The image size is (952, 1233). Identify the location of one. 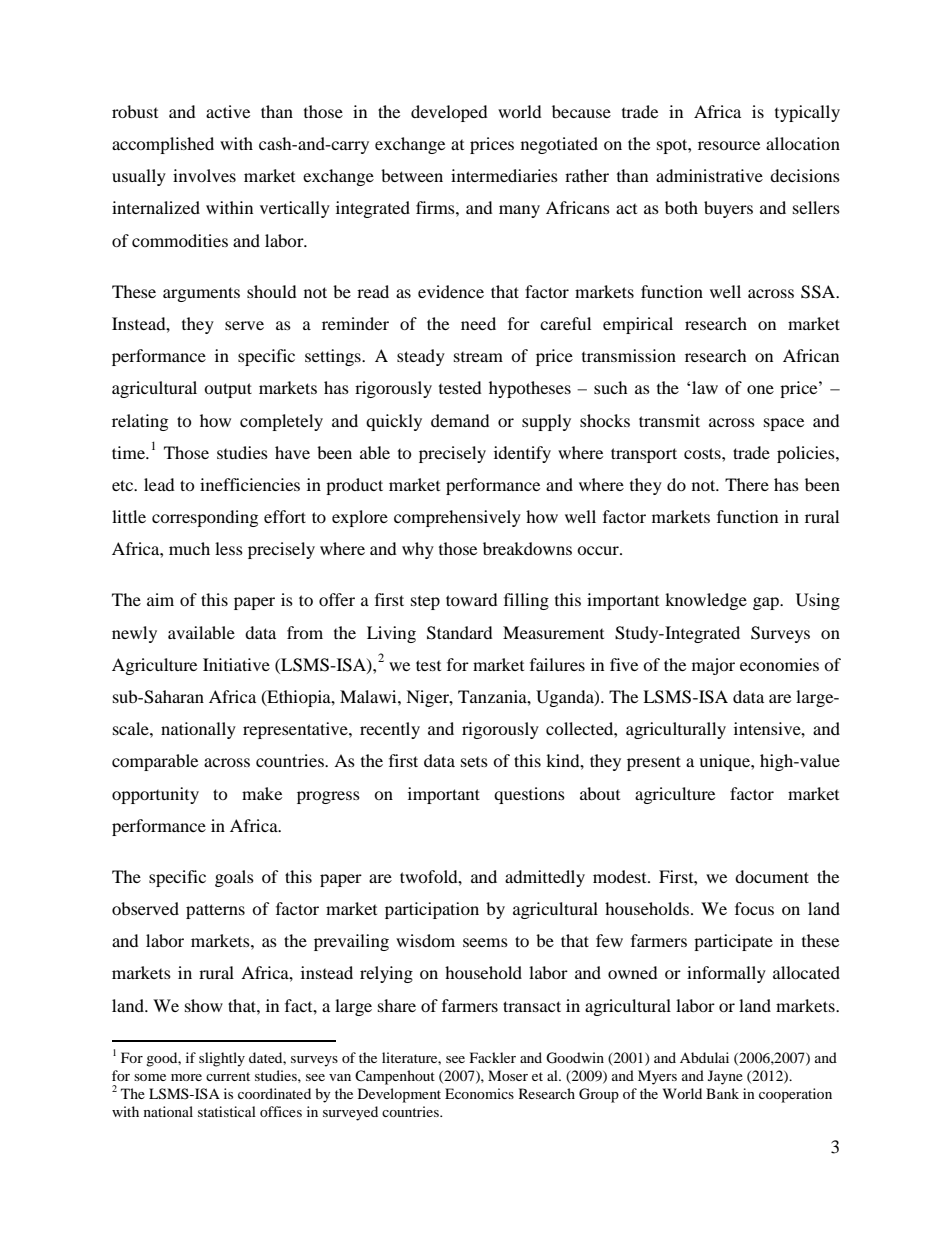
(760, 389).
